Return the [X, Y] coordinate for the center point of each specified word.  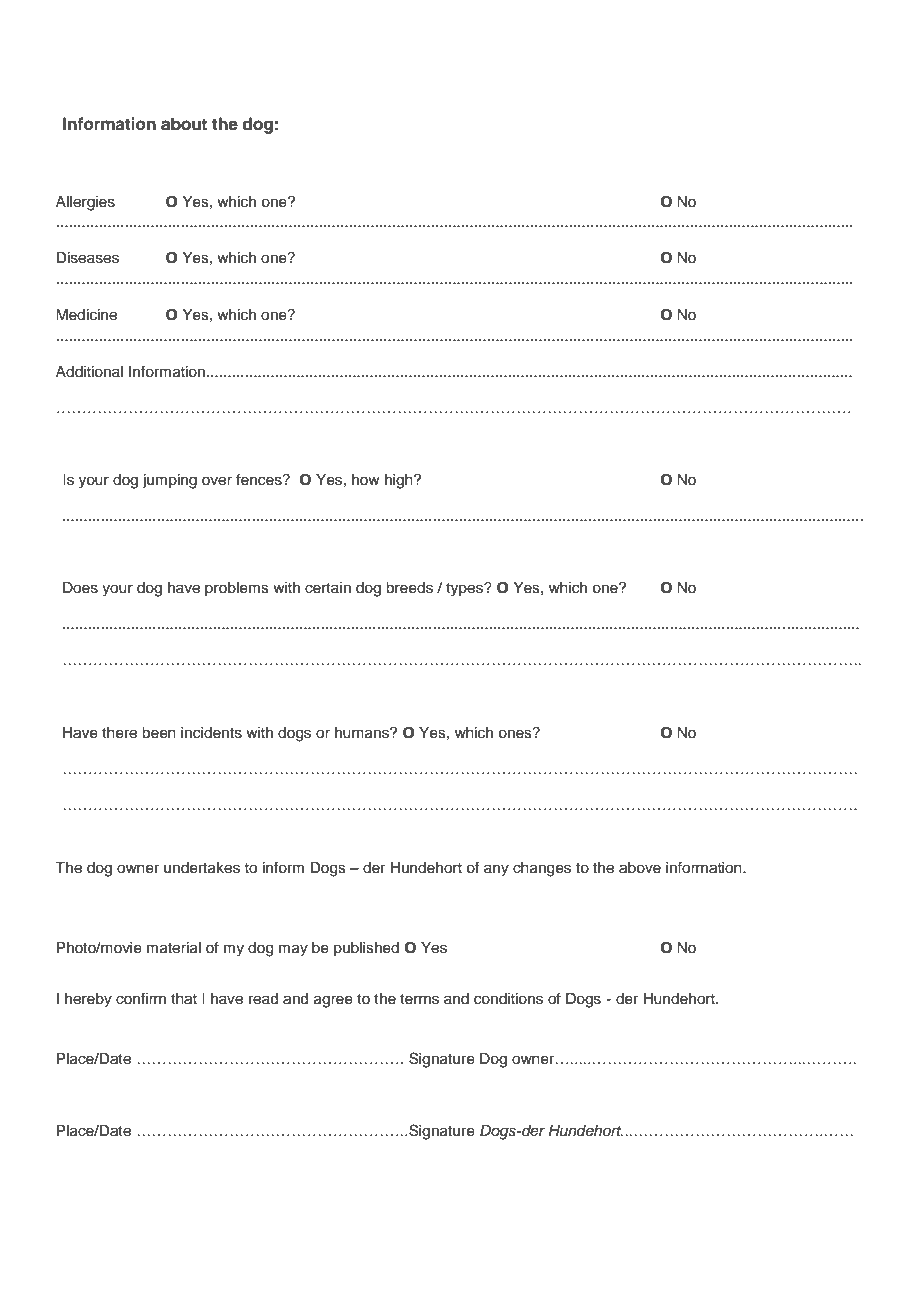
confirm [141, 998]
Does [80, 588]
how [366, 479]
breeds [409, 588]
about [184, 124]
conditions [508, 999]
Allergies [85, 203]
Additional [89, 372]
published [366, 949]
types [465, 590]
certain [328, 588]
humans [363, 733]
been [159, 733]
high [400, 481]
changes [542, 869]
